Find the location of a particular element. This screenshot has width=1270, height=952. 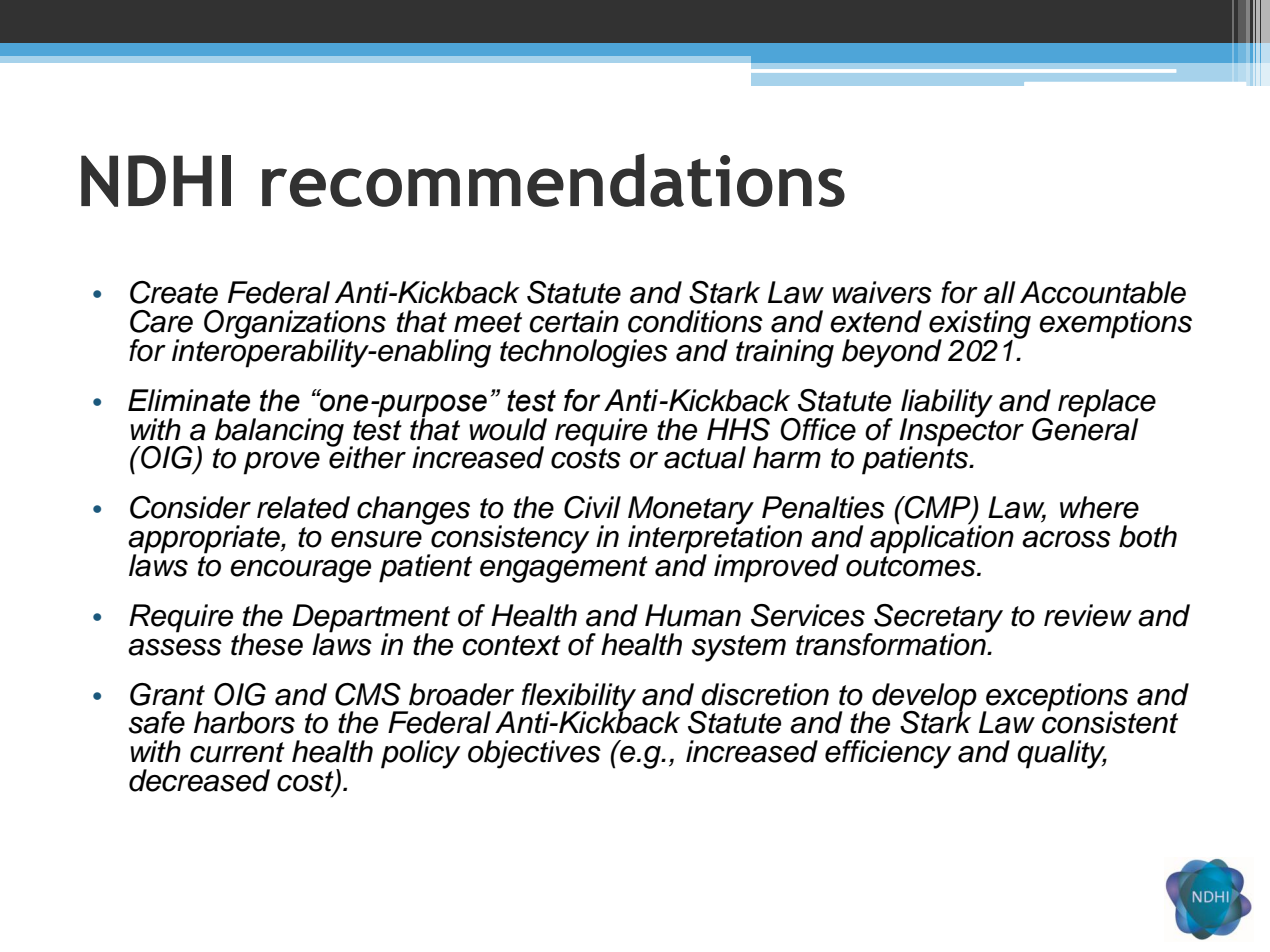

actual is located at coordinates (705, 457).
